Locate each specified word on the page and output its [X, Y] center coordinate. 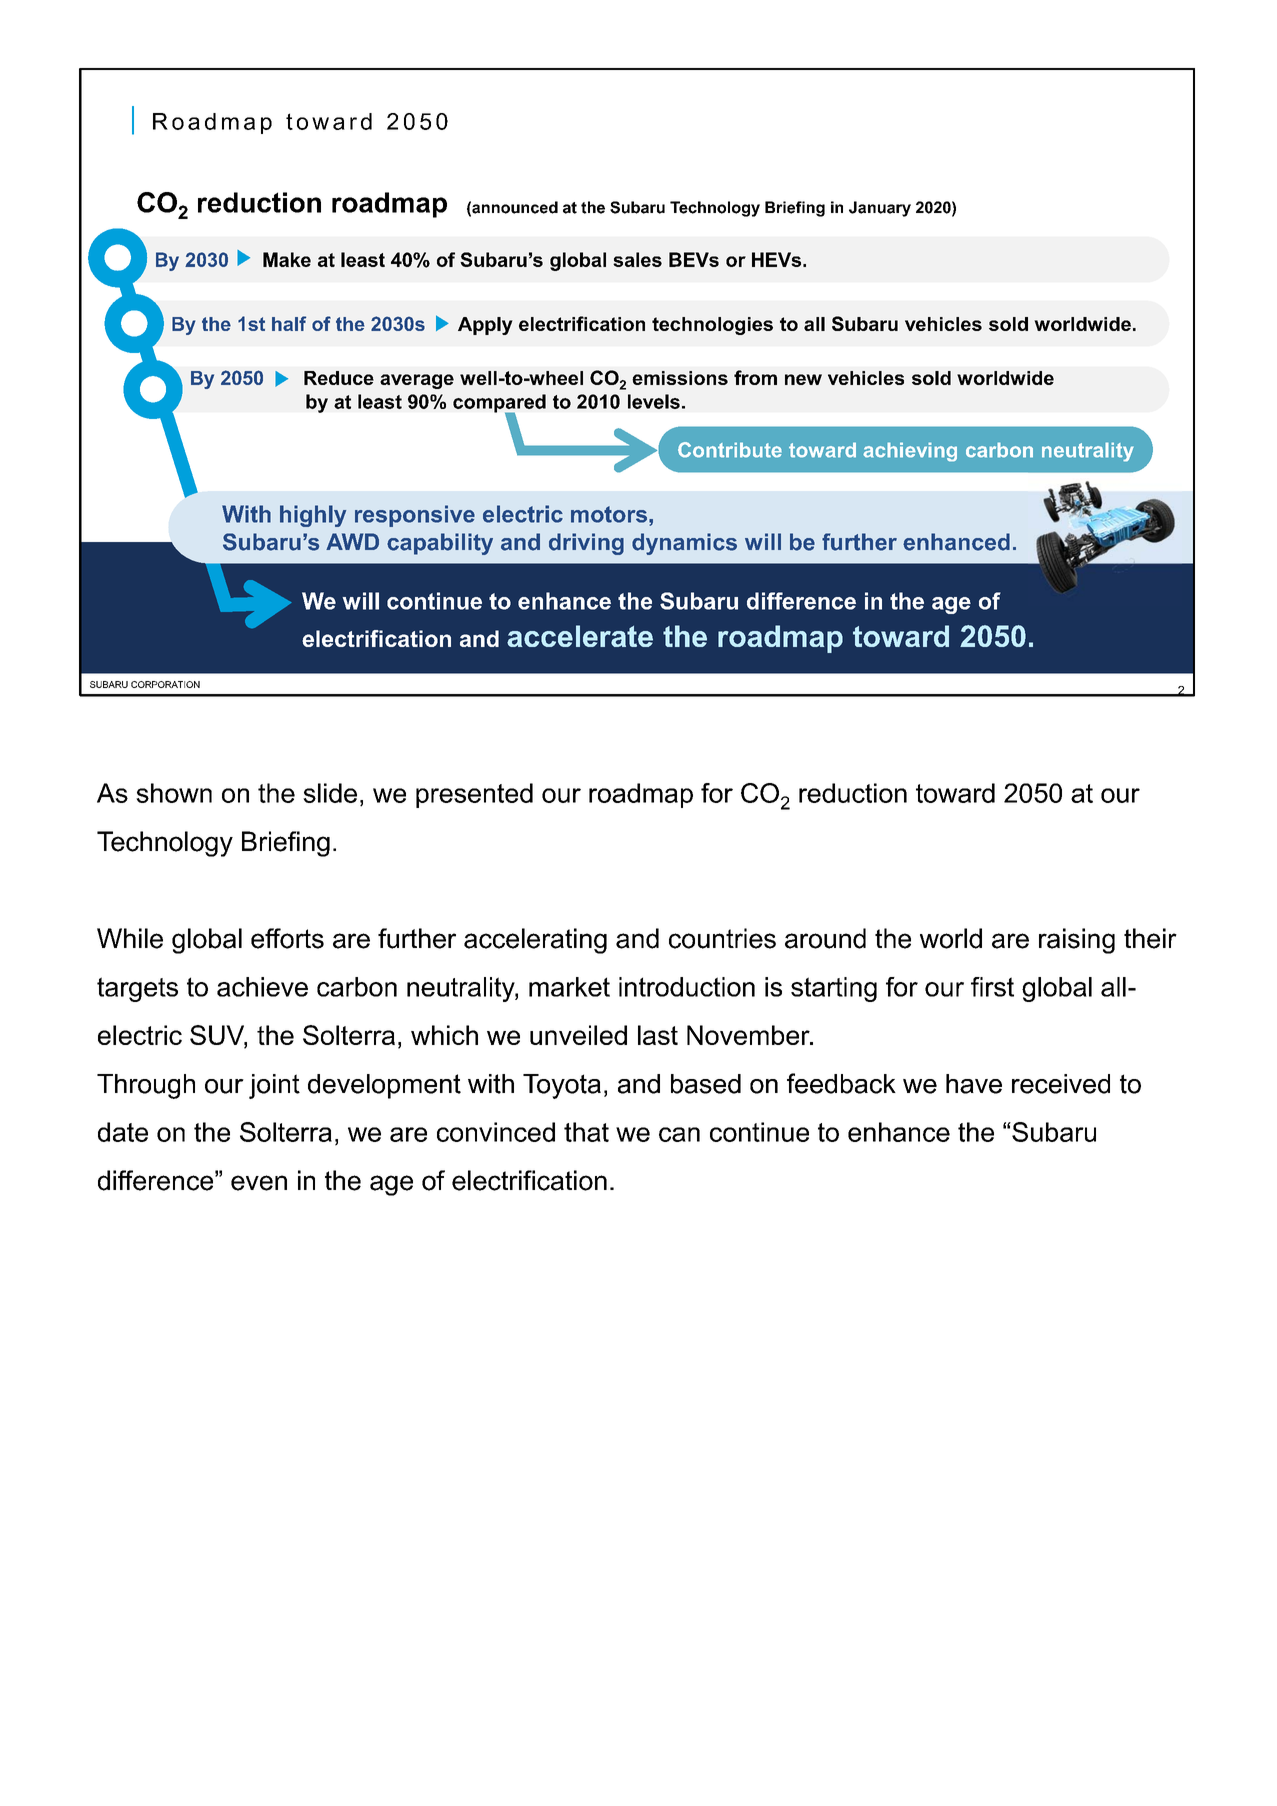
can [679, 1134]
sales [637, 259]
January [880, 209]
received [1061, 1084]
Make [287, 259]
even [259, 1183]
